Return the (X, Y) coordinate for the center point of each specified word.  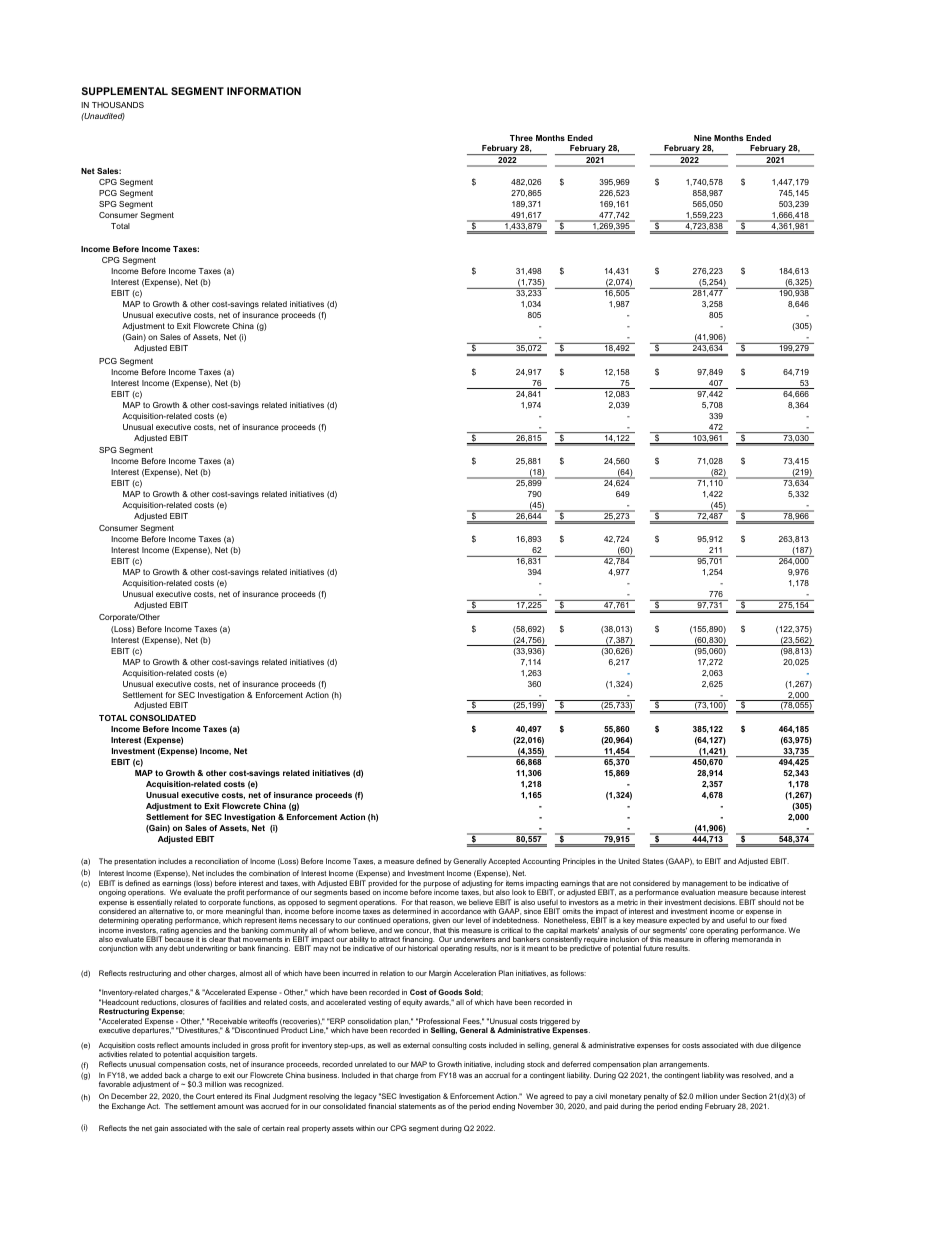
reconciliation (217, 861)
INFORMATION (264, 91)
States (653, 861)
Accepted (504, 862)
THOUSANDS (118, 105)
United (629, 861)
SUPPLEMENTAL (125, 91)
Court (205, 1096)
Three (521, 138)
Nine (703, 138)
